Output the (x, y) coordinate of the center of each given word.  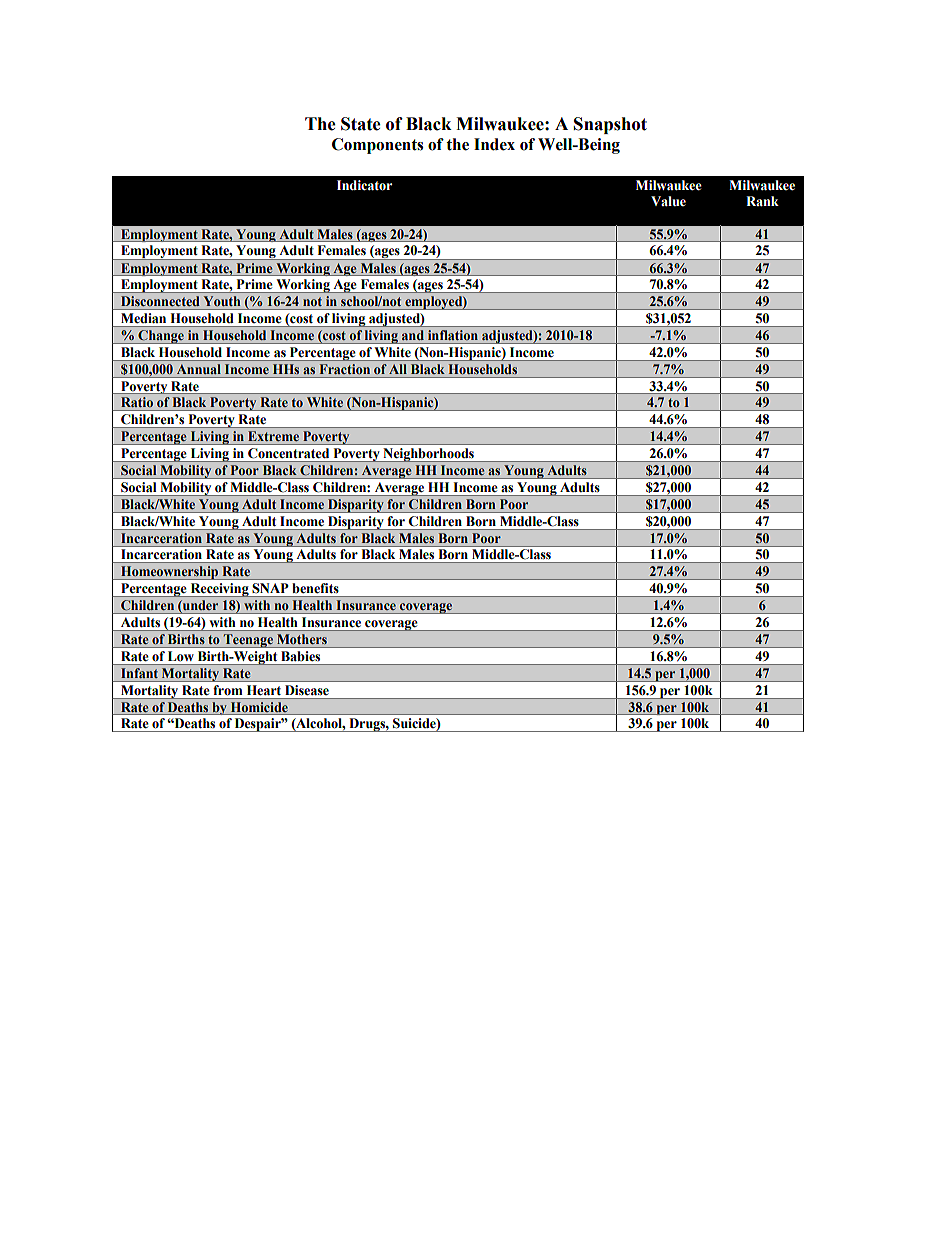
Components (377, 146)
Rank (762, 201)
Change (161, 337)
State (361, 124)
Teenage (248, 641)
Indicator (364, 185)
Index (494, 144)
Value (668, 201)
